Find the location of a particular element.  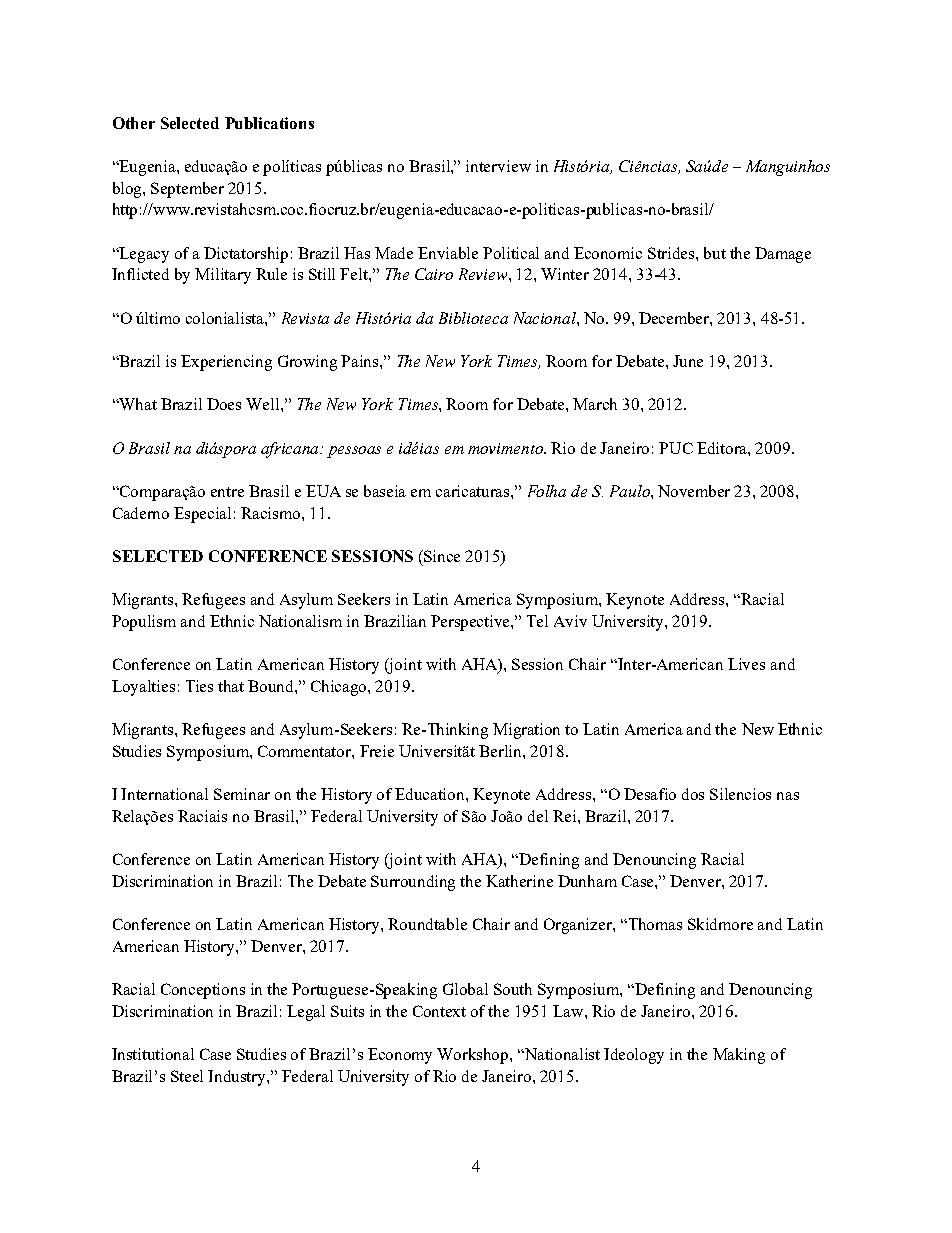

but is located at coordinates (715, 253).
